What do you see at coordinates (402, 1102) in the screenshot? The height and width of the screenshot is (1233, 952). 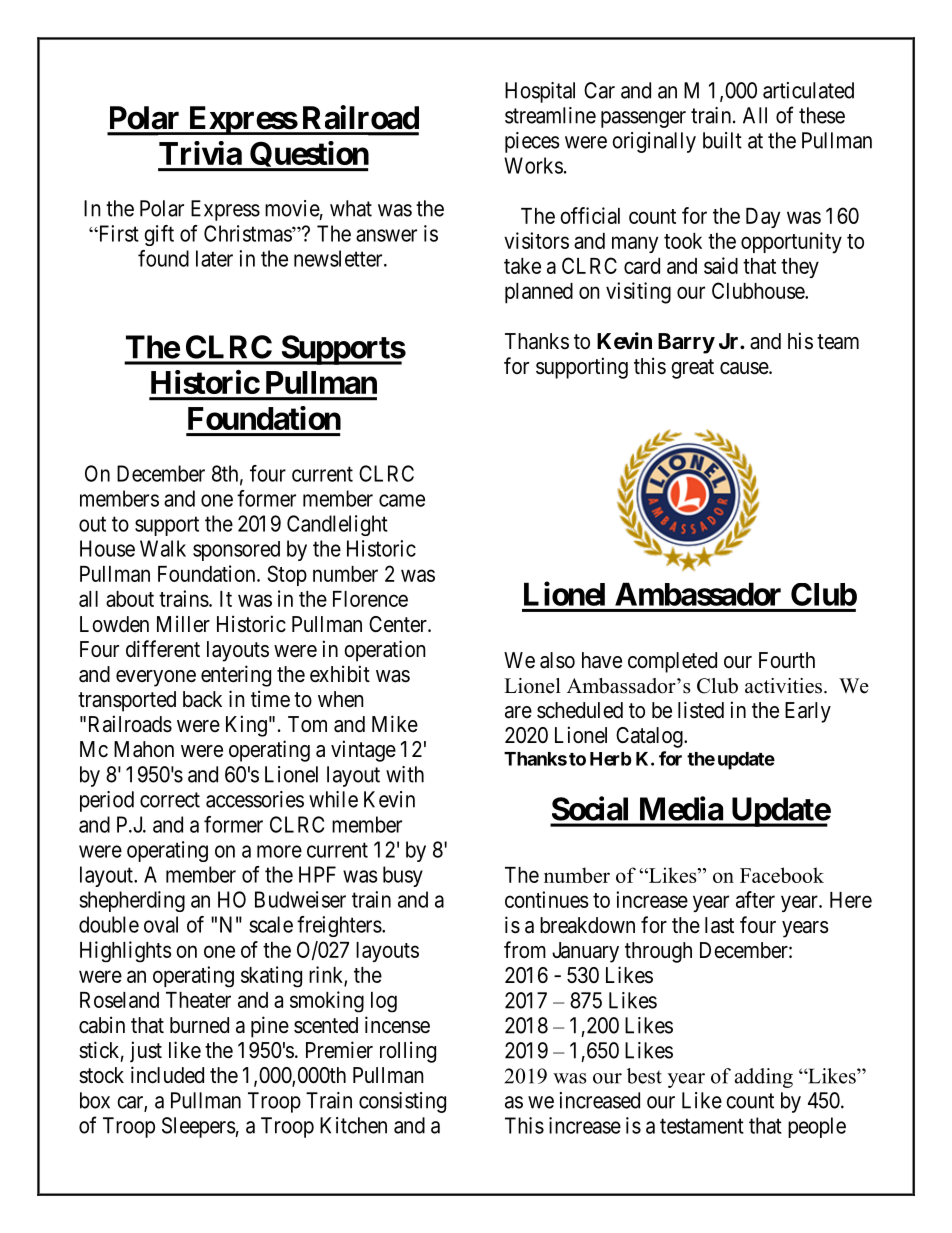 I see `consisting` at bounding box center [402, 1102].
